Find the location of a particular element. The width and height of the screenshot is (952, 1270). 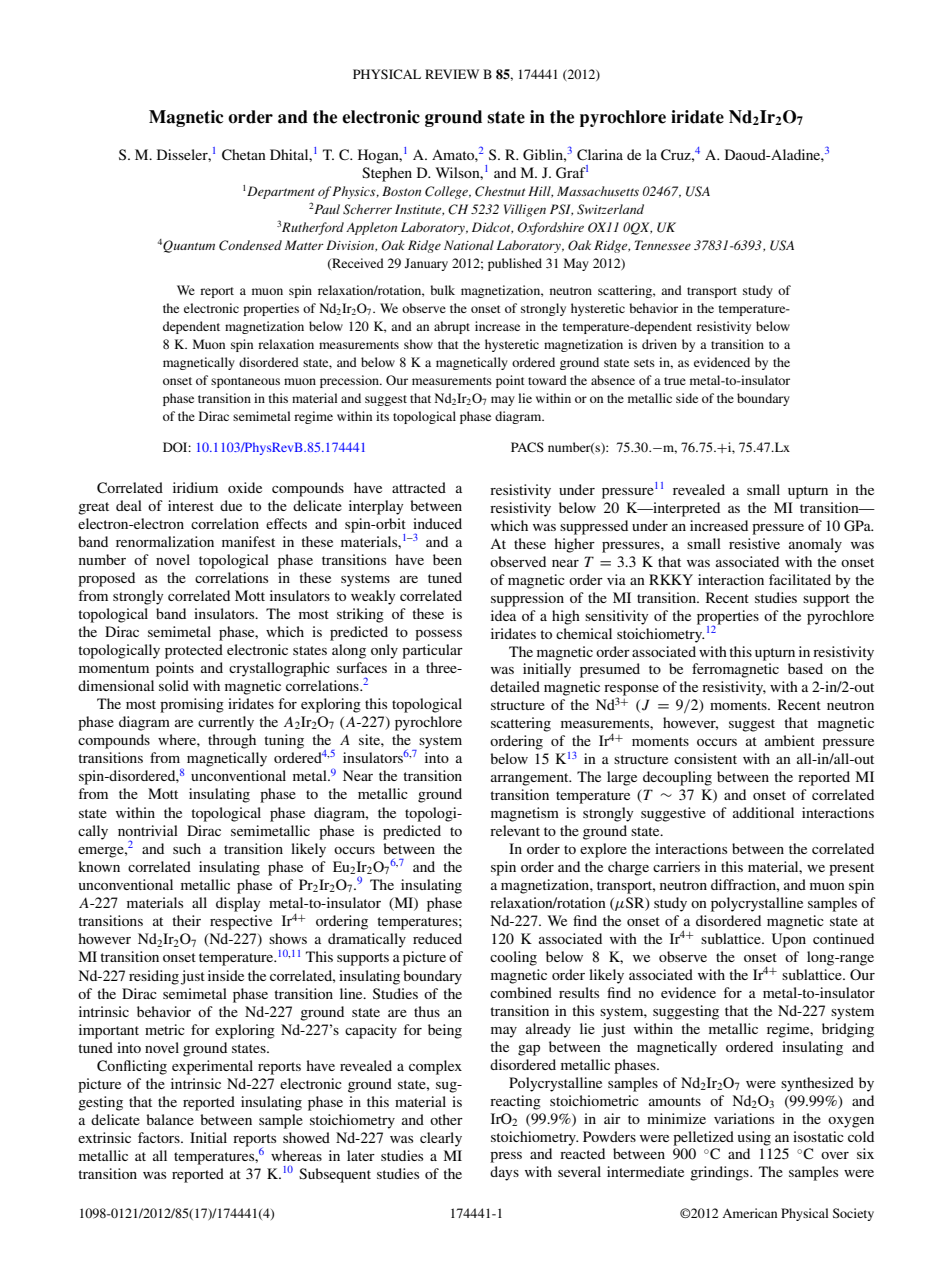

Chetan is located at coordinates (244, 155).
